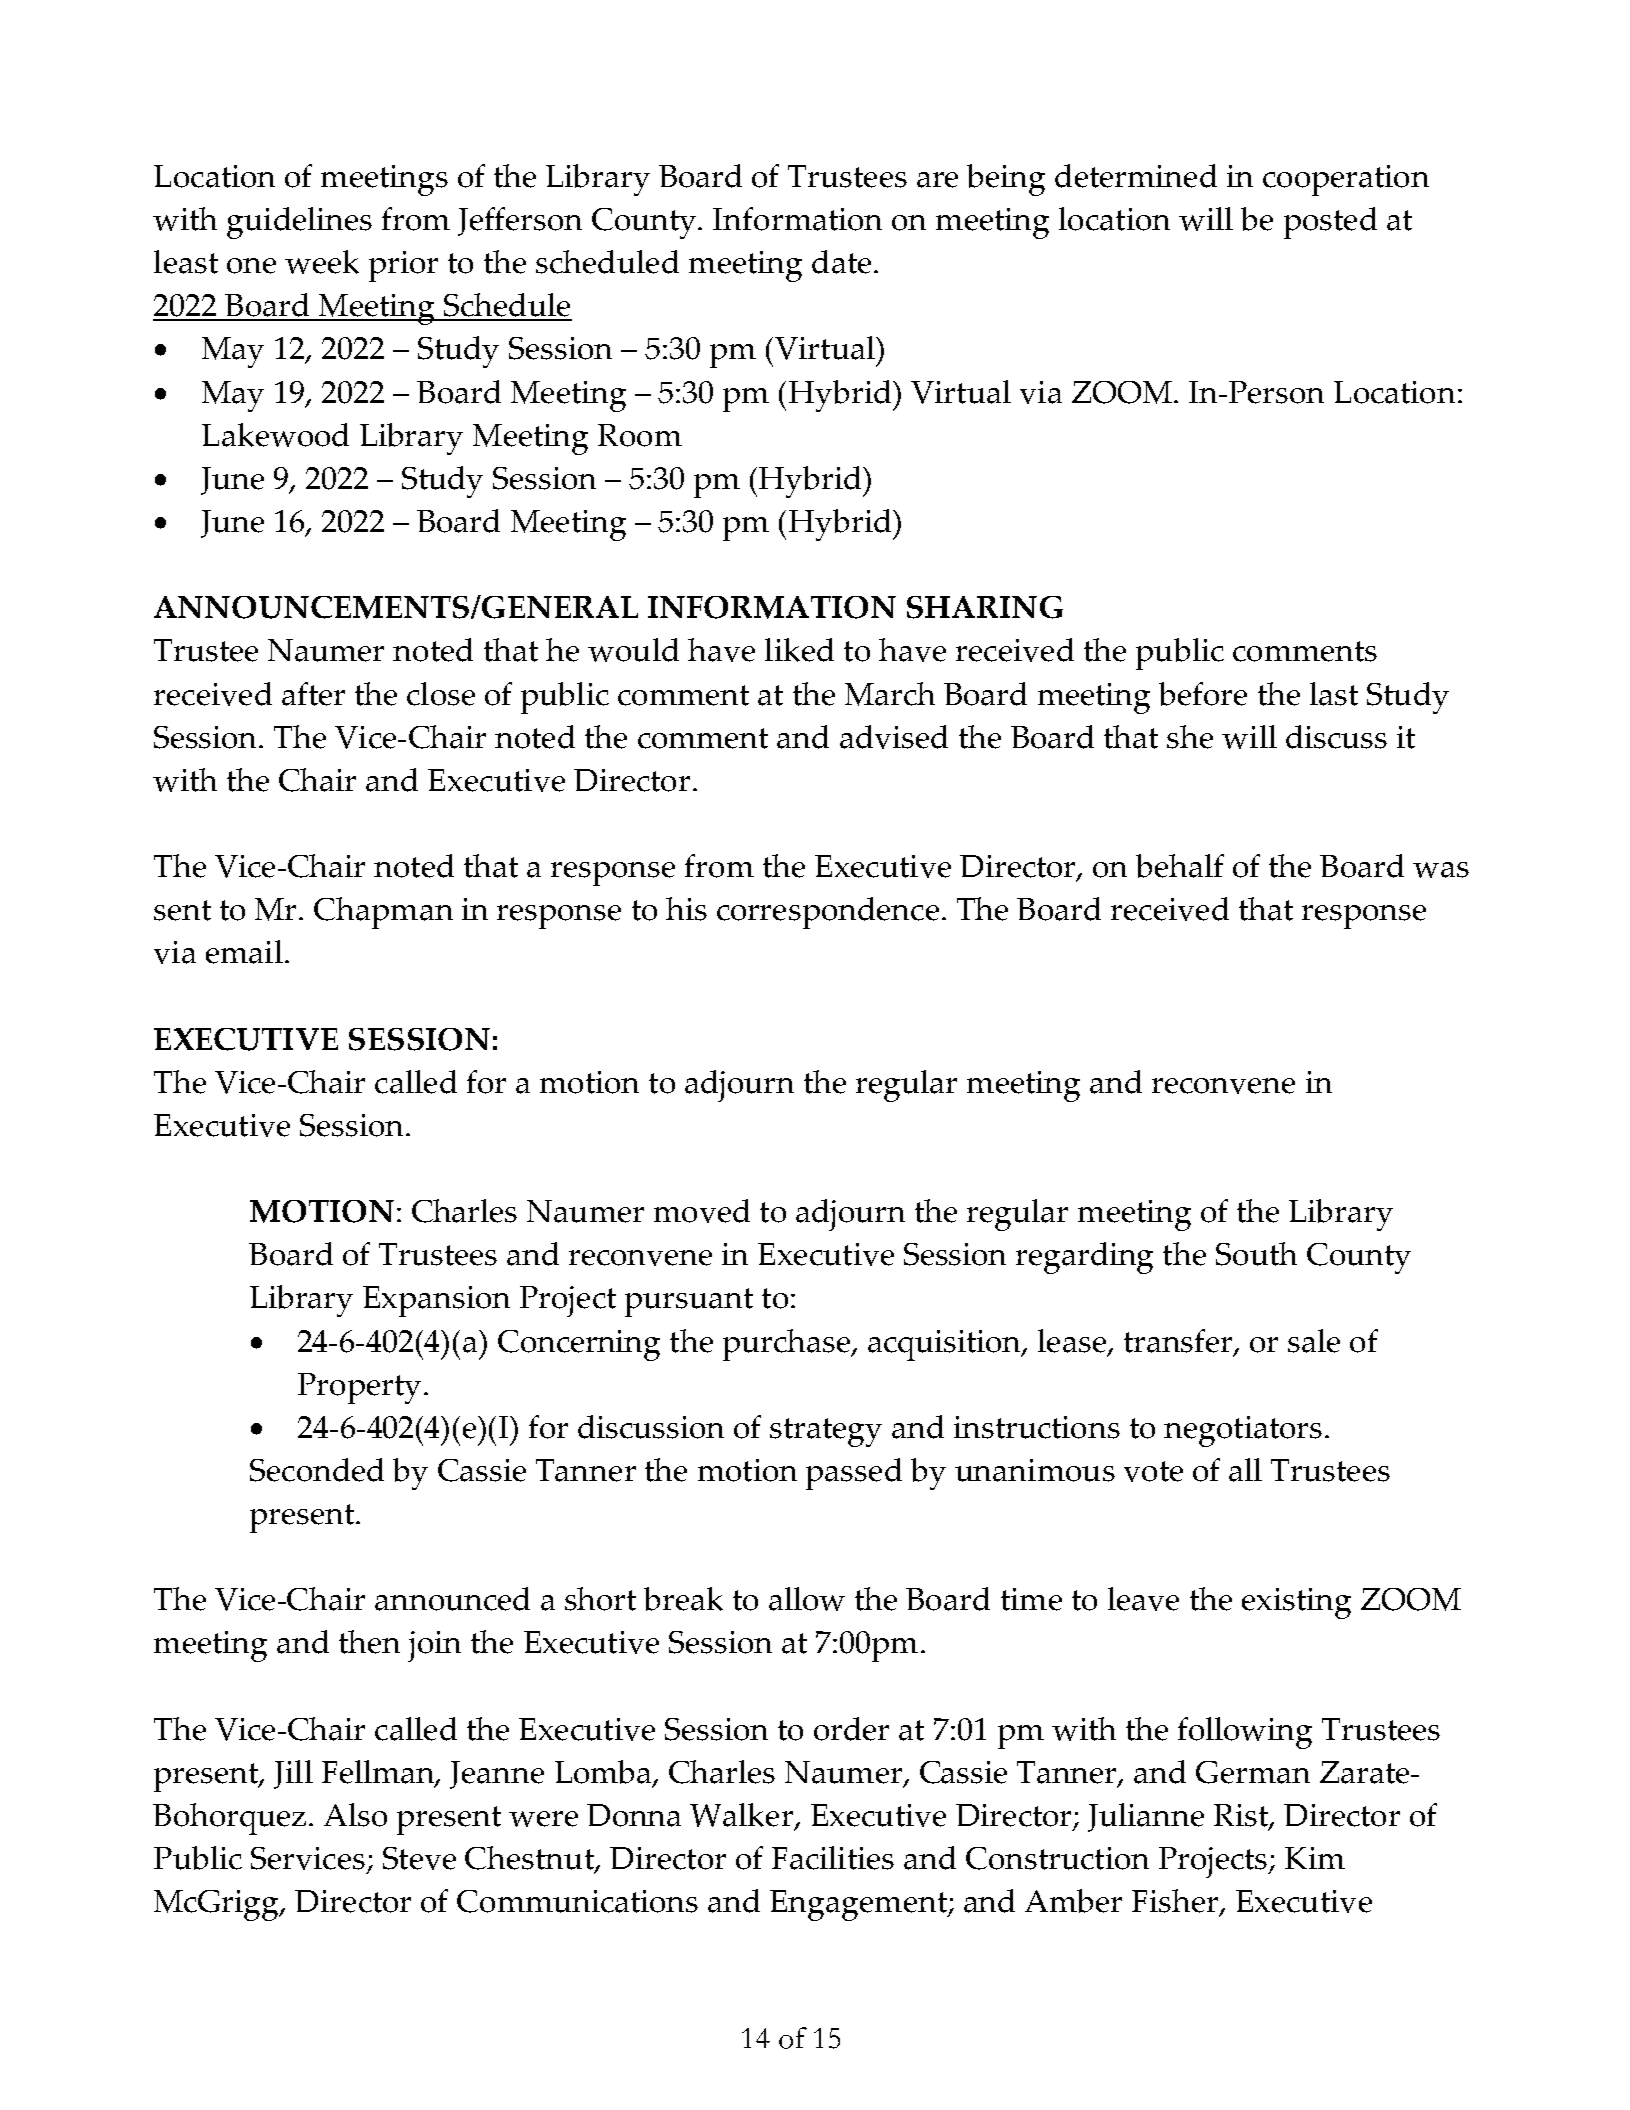 The height and width of the screenshot is (2110, 1630). What do you see at coordinates (833, 1858) in the screenshot?
I see `Facilities` at bounding box center [833, 1858].
